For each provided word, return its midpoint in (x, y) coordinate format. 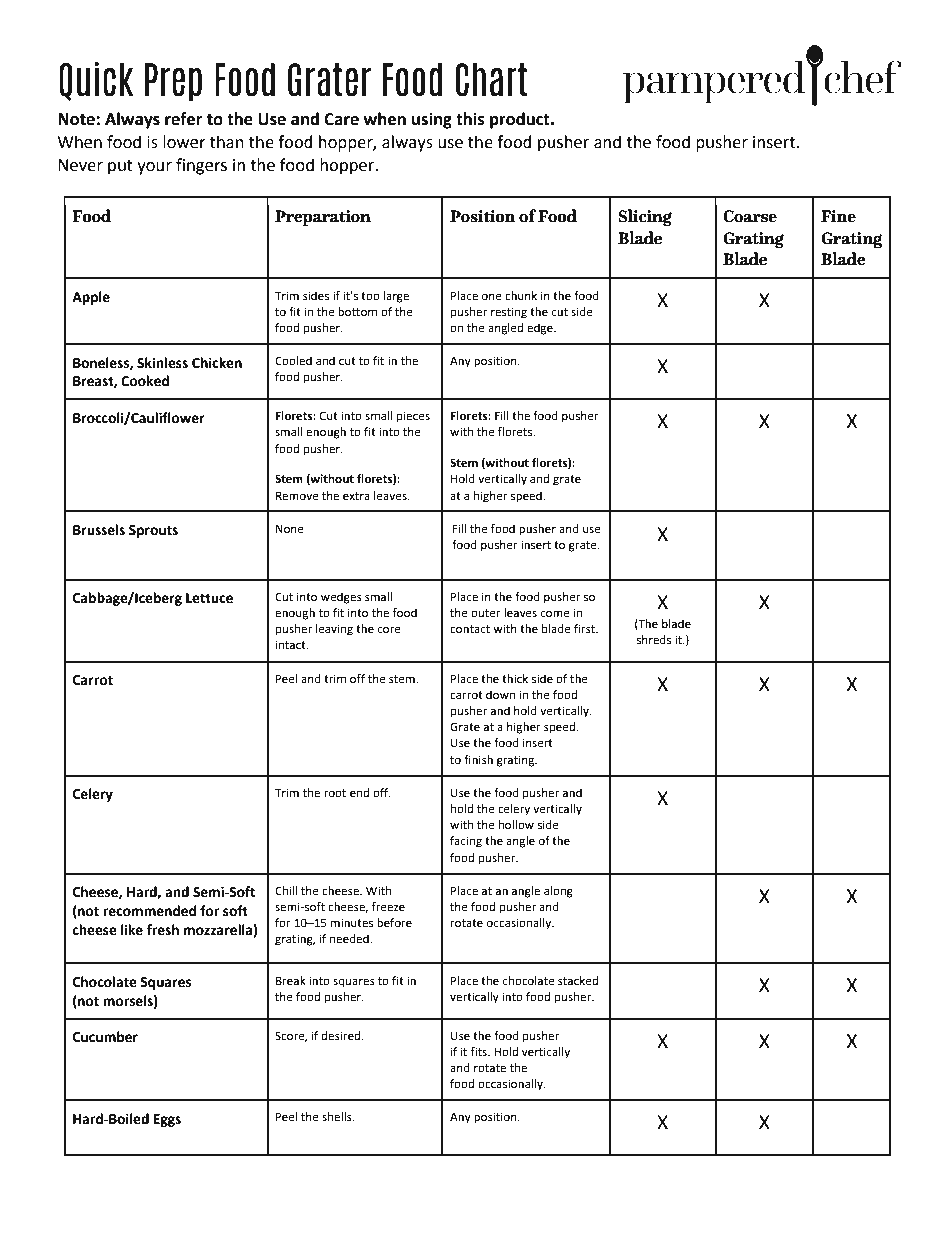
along (558, 892)
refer (183, 119)
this (470, 119)
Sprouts (153, 531)
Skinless (162, 363)
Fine (838, 216)
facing (466, 842)
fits (480, 1052)
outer (486, 613)
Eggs (167, 1120)
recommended (150, 911)
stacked (578, 980)
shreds (654, 640)
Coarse (750, 216)
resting (509, 313)
